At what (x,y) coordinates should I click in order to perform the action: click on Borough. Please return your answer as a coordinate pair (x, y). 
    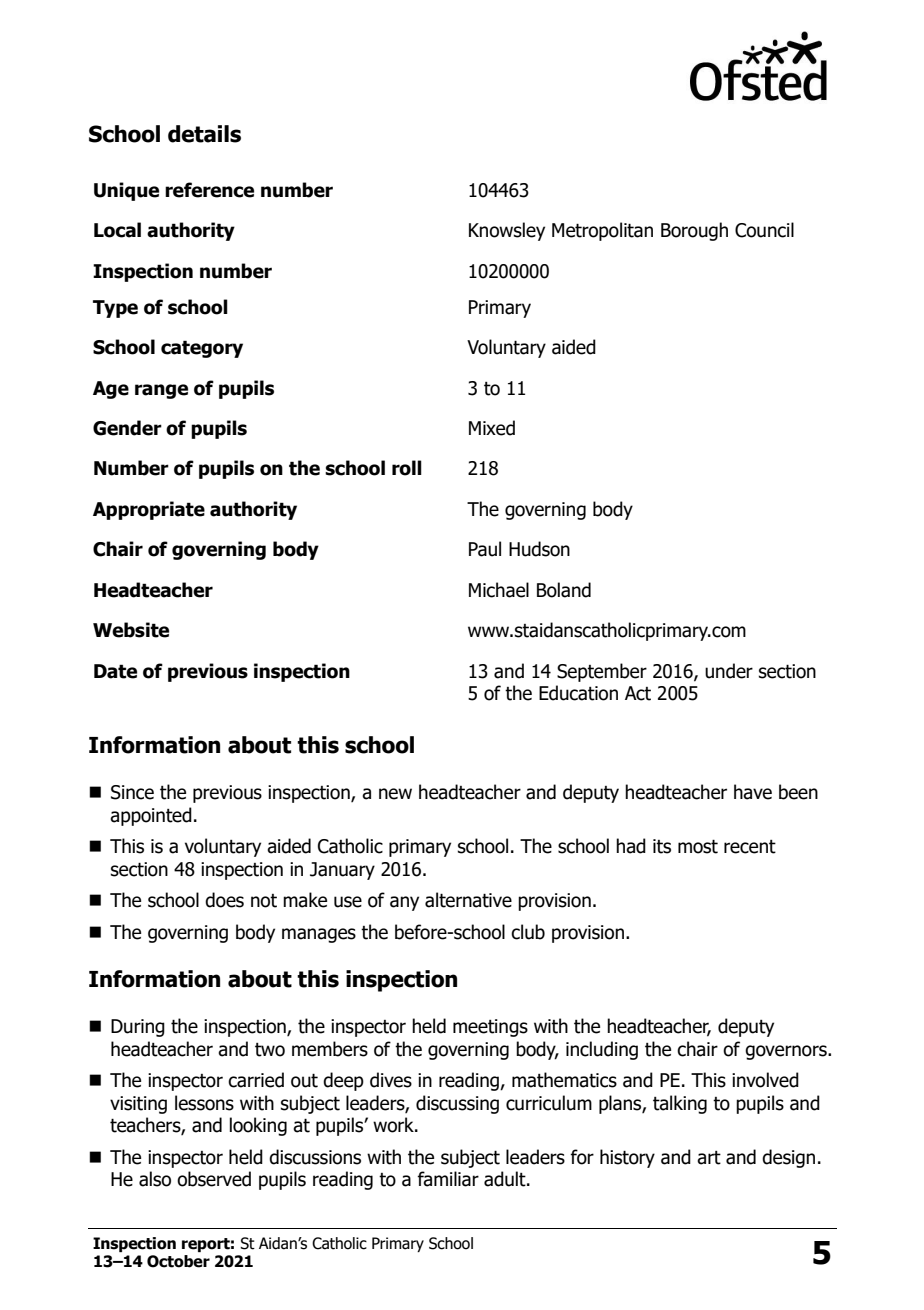
    Looking at the image, I should click on (694, 231).
